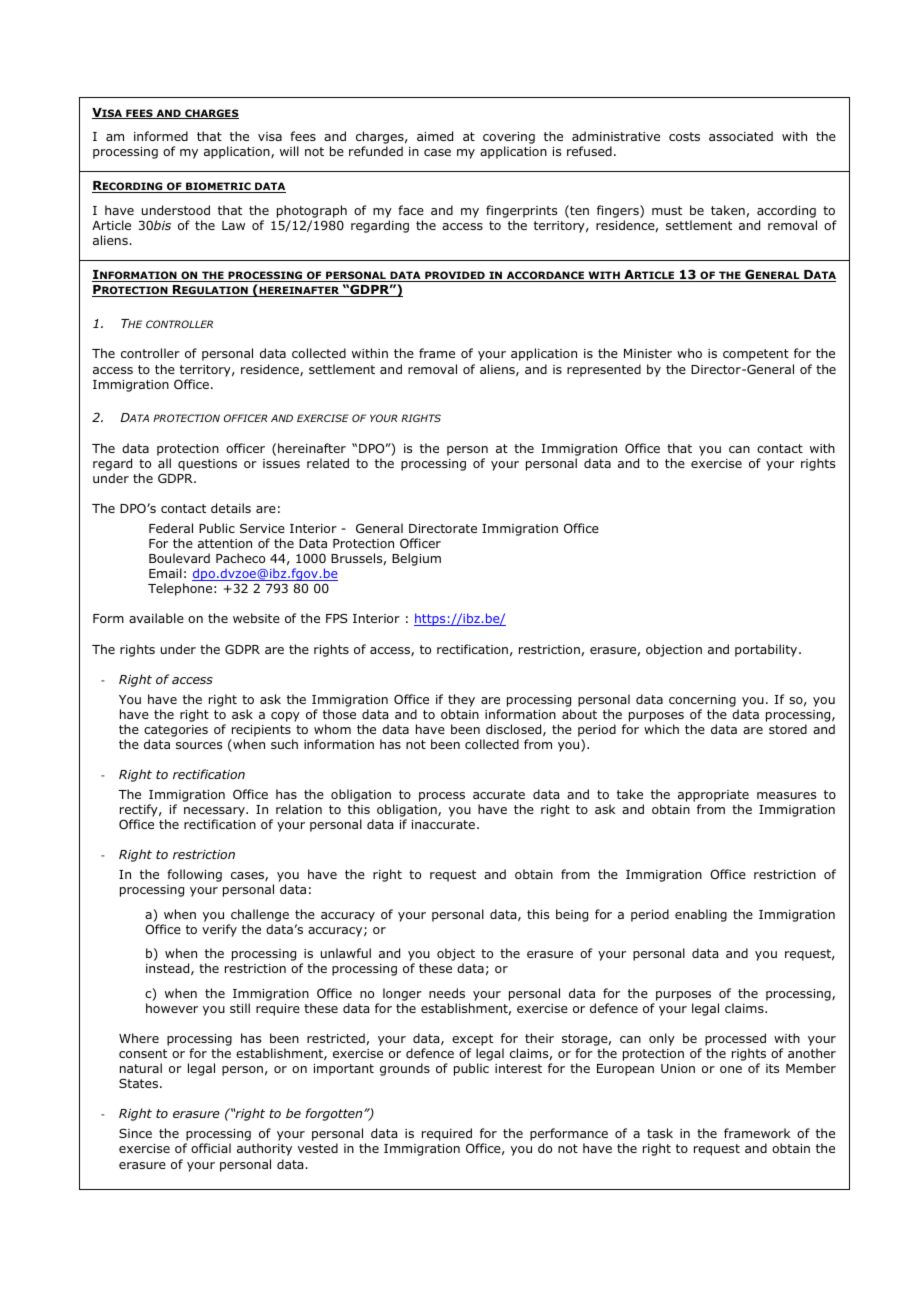 Image resolution: width=924 pixels, height=1308 pixels. What do you see at coordinates (207, 465) in the document?
I see `questions` at bounding box center [207, 465].
